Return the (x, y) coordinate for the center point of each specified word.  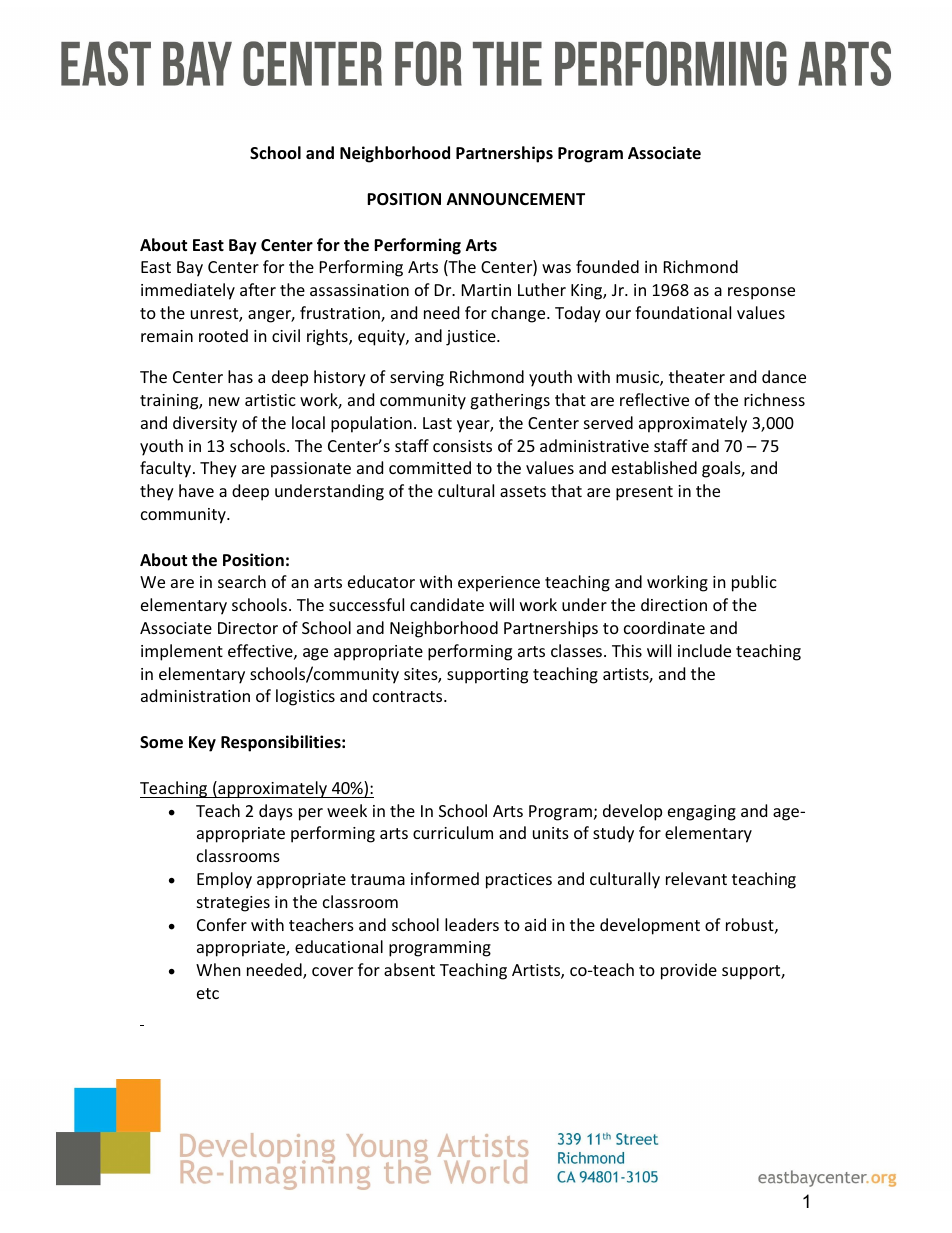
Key (202, 744)
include (704, 650)
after (258, 289)
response (761, 293)
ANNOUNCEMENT (516, 199)
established (654, 467)
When (218, 969)
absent (409, 969)
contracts (409, 696)
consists (462, 446)
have (196, 490)
